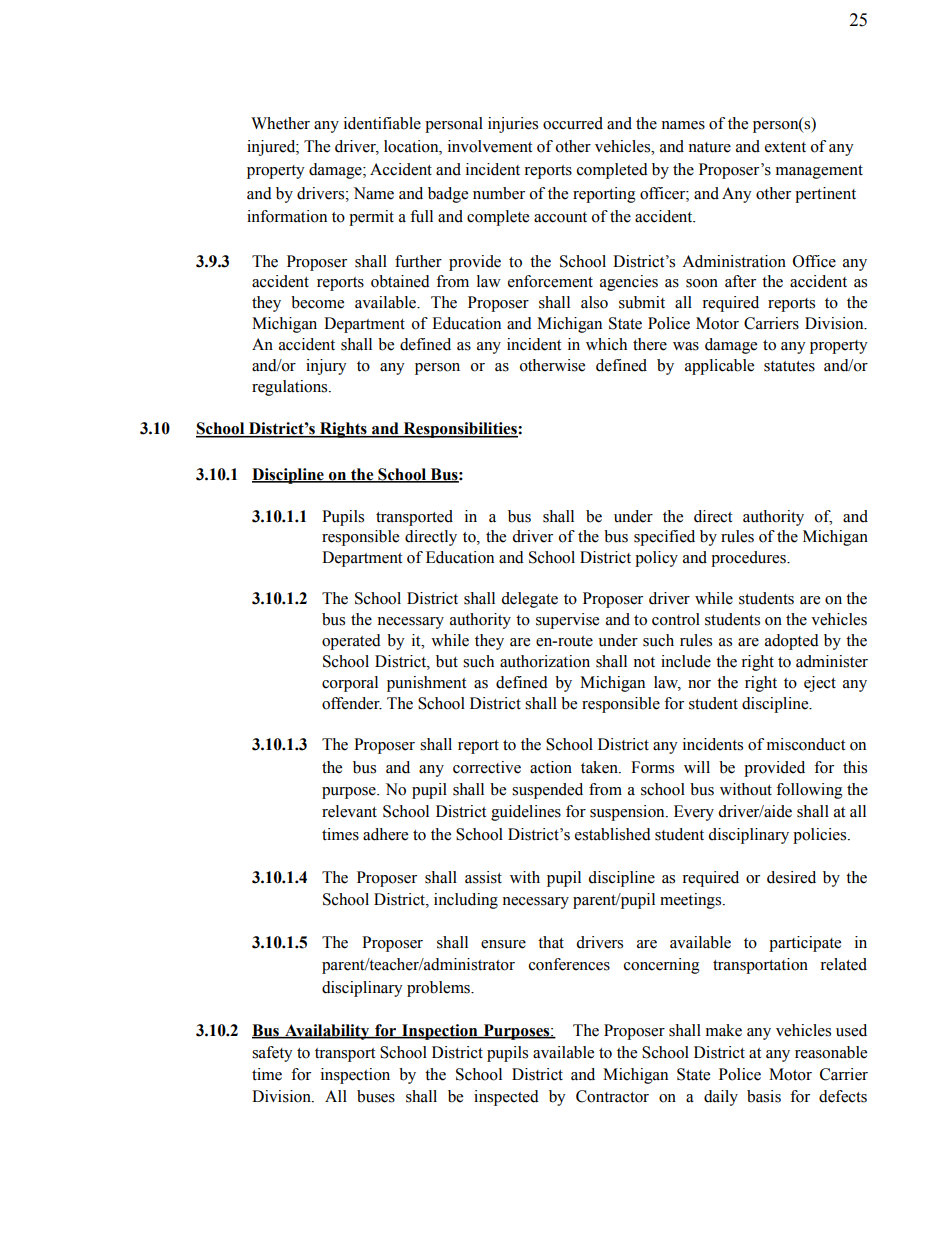  I want to click on Availability, so click(327, 1032).
